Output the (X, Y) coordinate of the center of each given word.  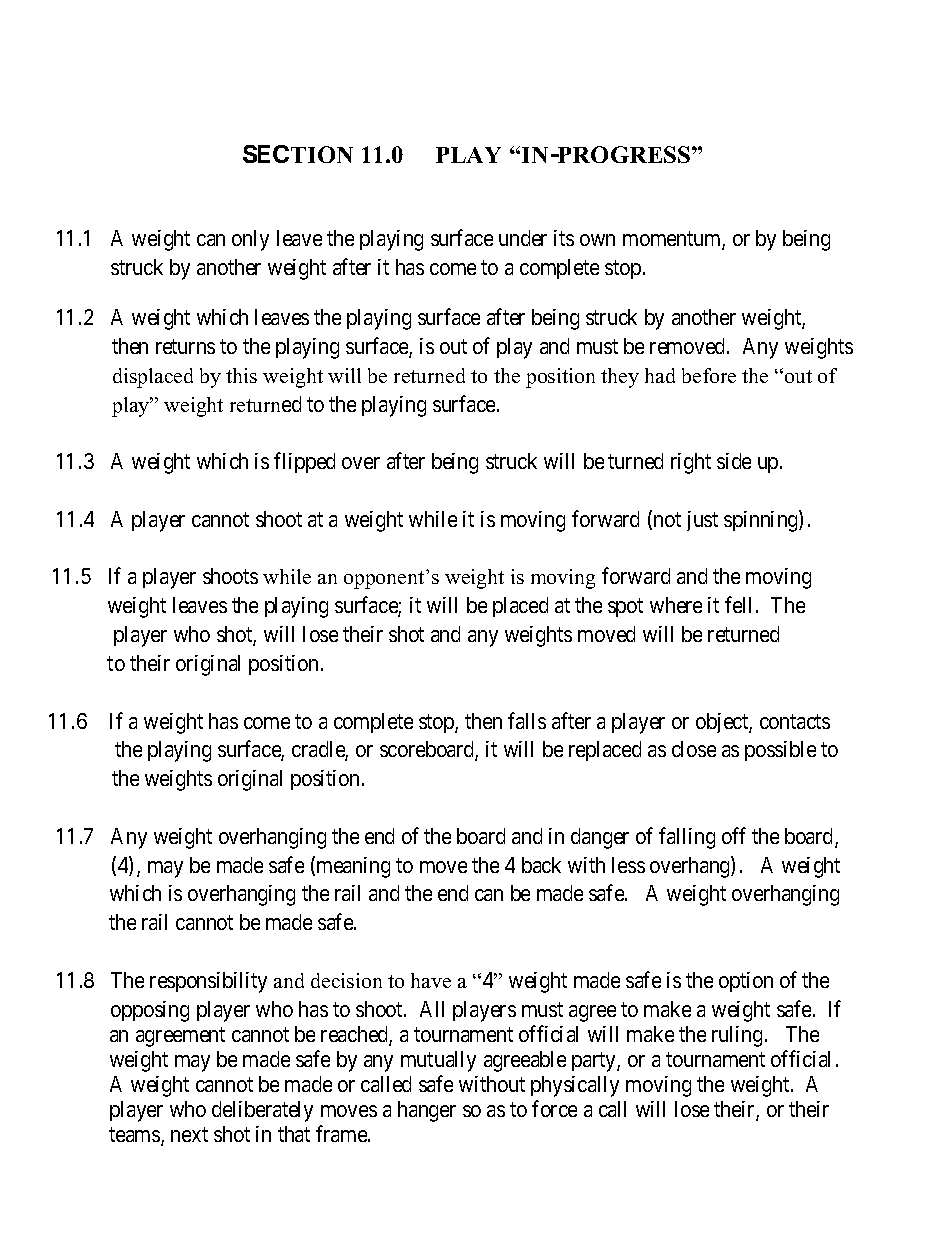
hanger (427, 1111)
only (250, 240)
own (597, 240)
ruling (737, 1036)
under (523, 238)
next (189, 1134)
